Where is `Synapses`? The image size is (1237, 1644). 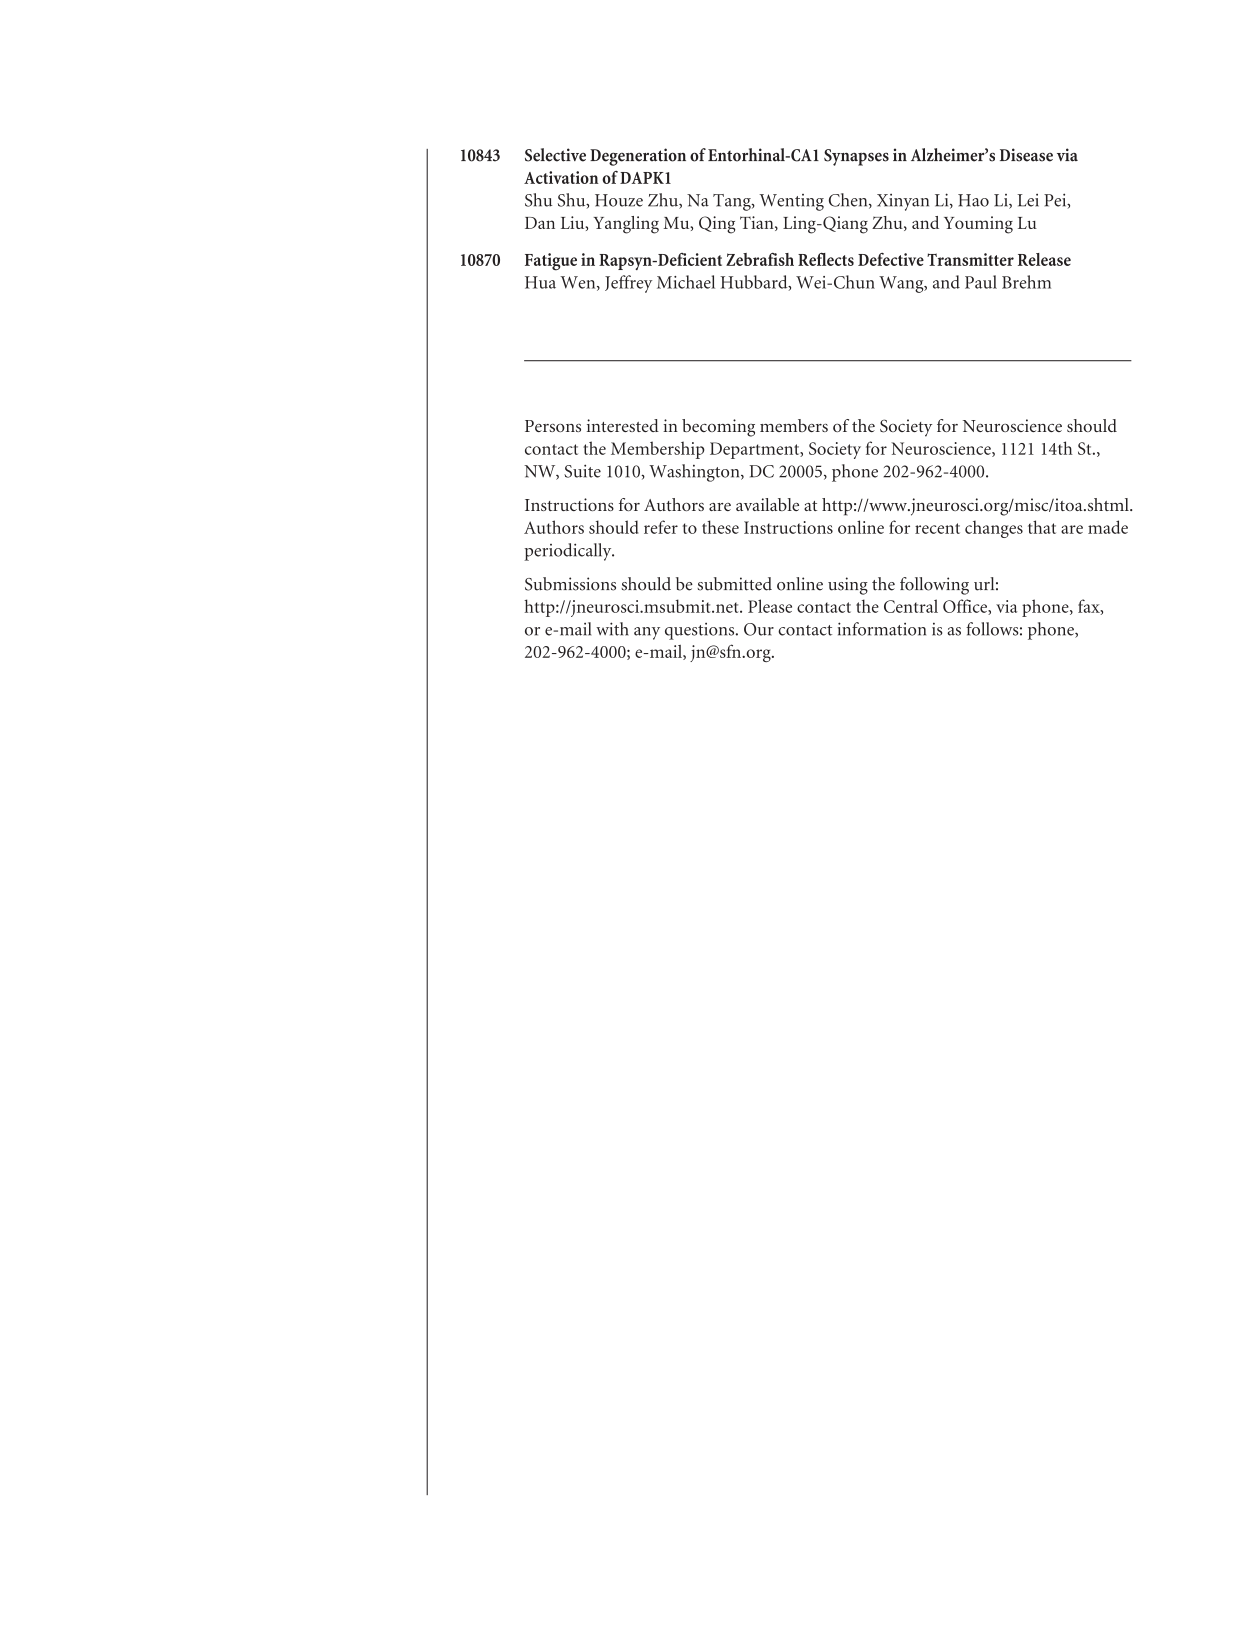
Synapses is located at coordinates (856, 157).
